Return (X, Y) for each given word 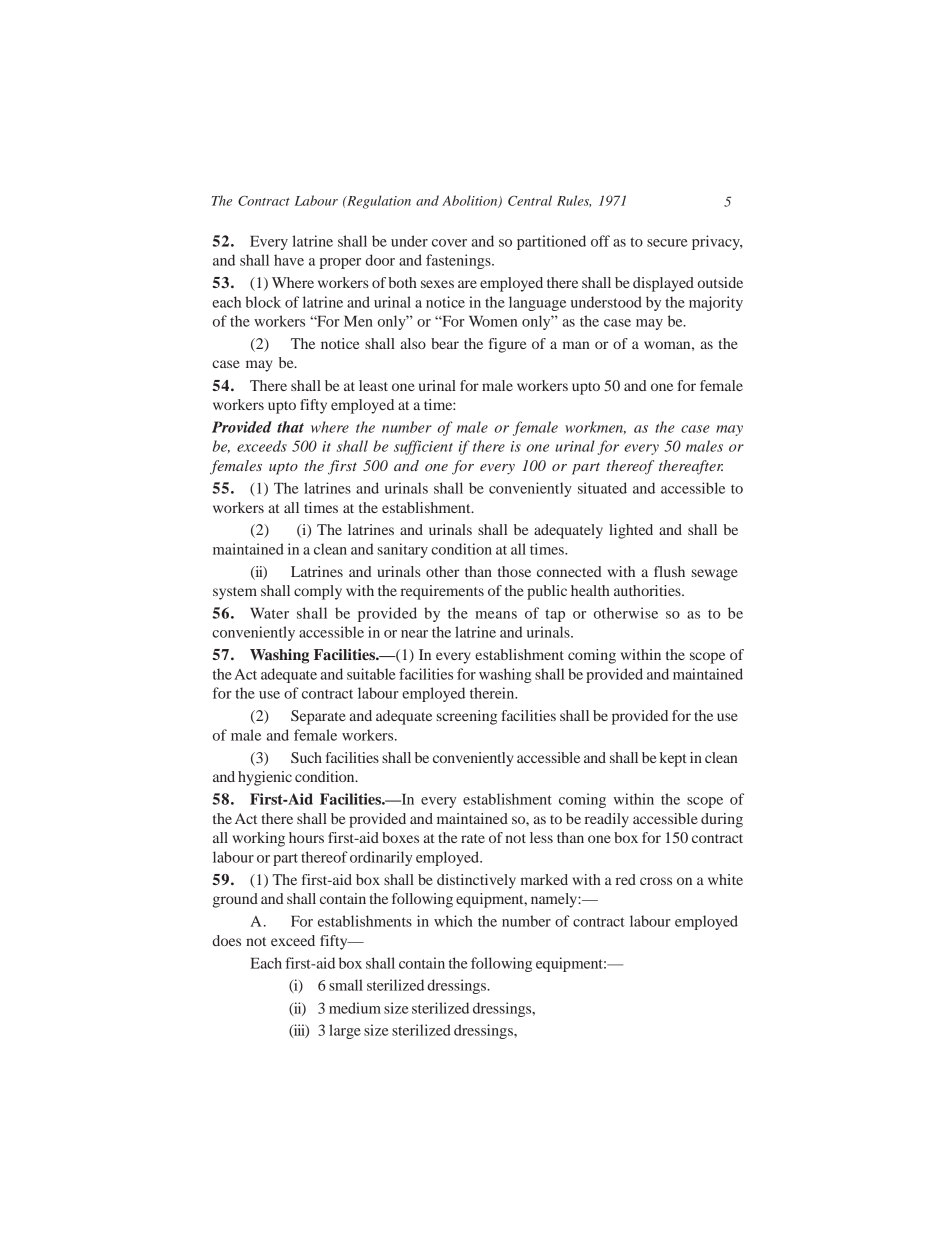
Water (269, 613)
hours (306, 837)
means (496, 615)
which (453, 921)
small (346, 985)
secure (667, 243)
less (541, 837)
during (722, 820)
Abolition (471, 201)
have (289, 260)
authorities (648, 590)
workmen (595, 427)
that (290, 427)
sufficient (423, 447)
